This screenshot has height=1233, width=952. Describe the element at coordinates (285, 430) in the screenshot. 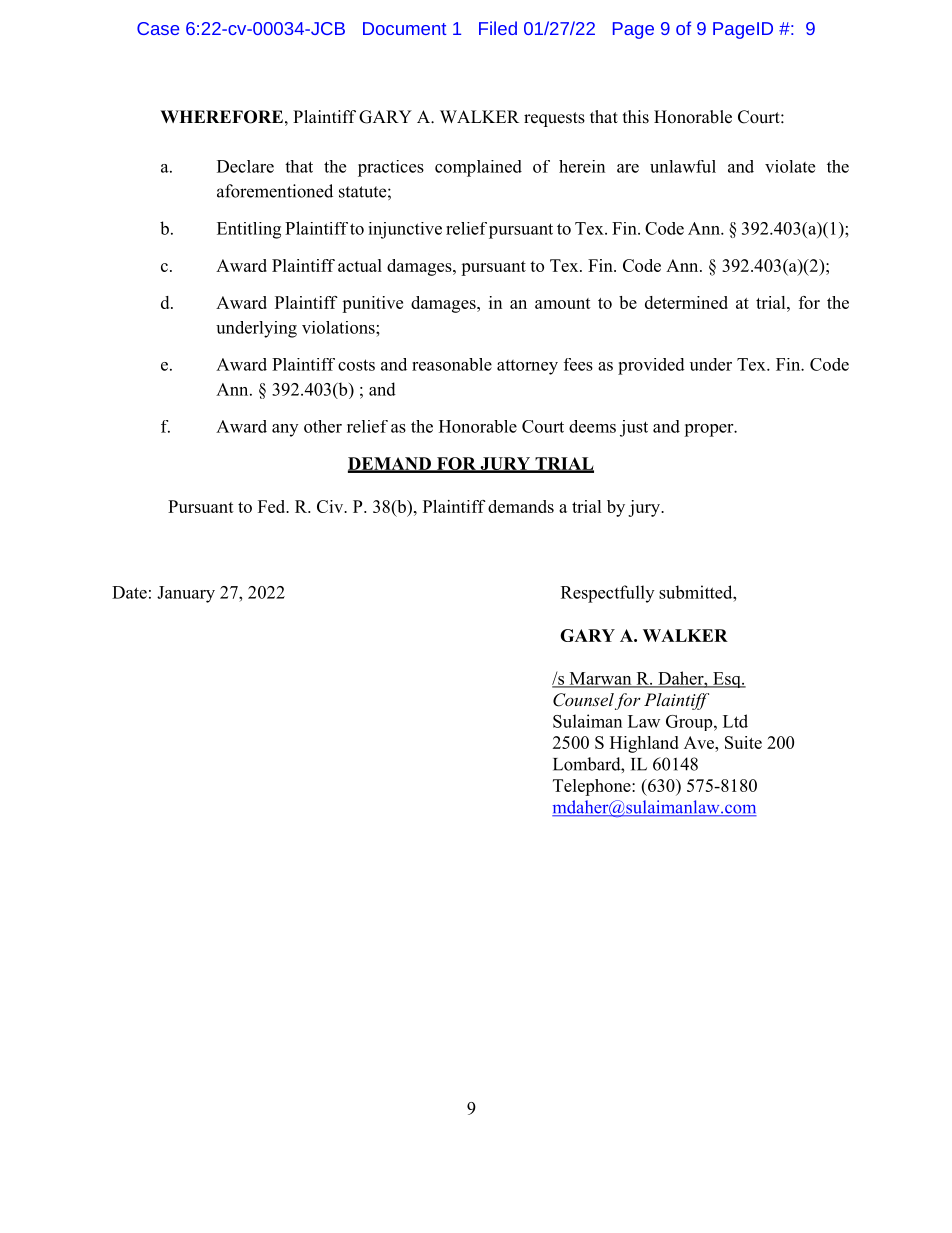

I see `any` at that location.
